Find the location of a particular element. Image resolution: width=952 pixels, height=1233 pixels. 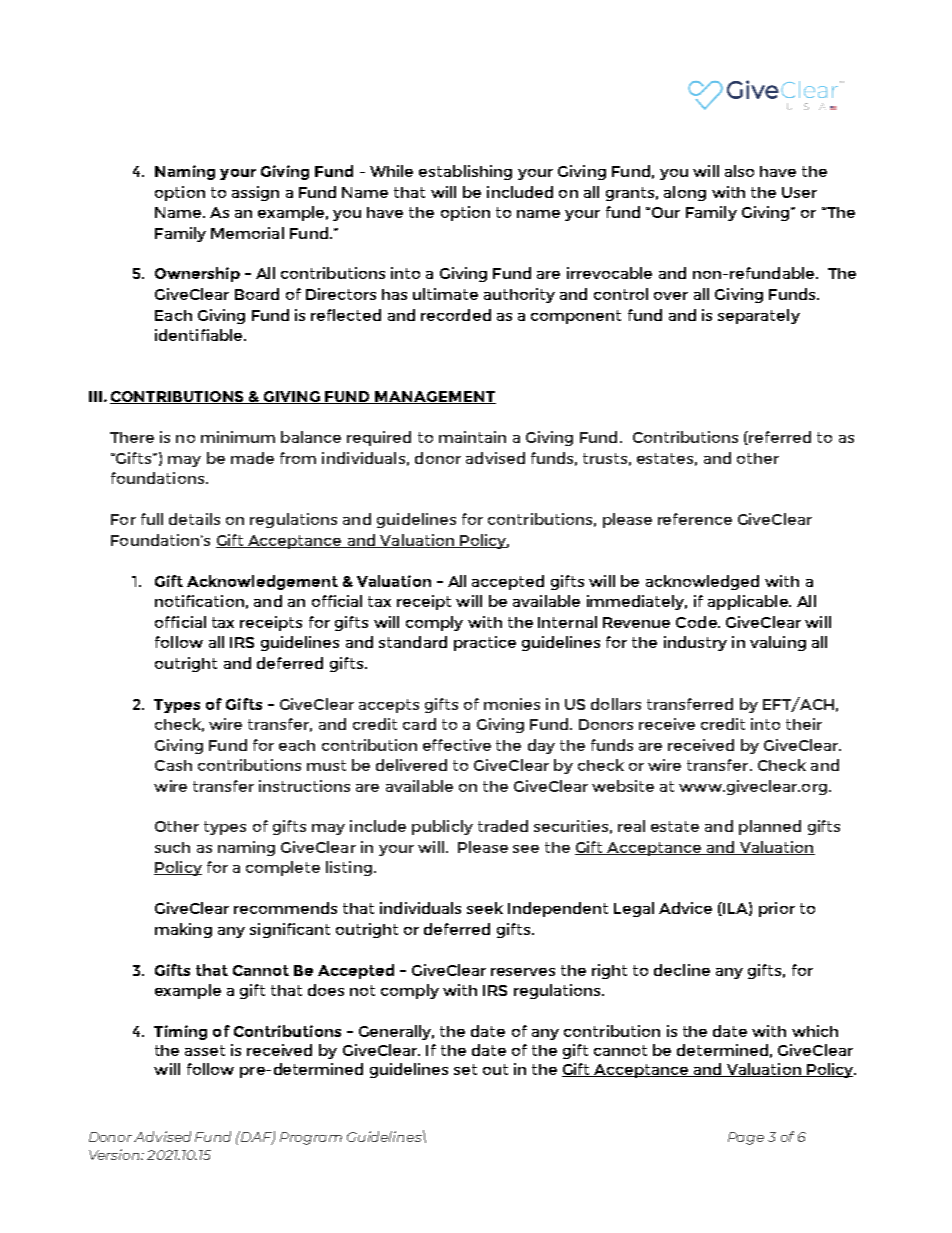

such is located at coordinates (172, 847).
